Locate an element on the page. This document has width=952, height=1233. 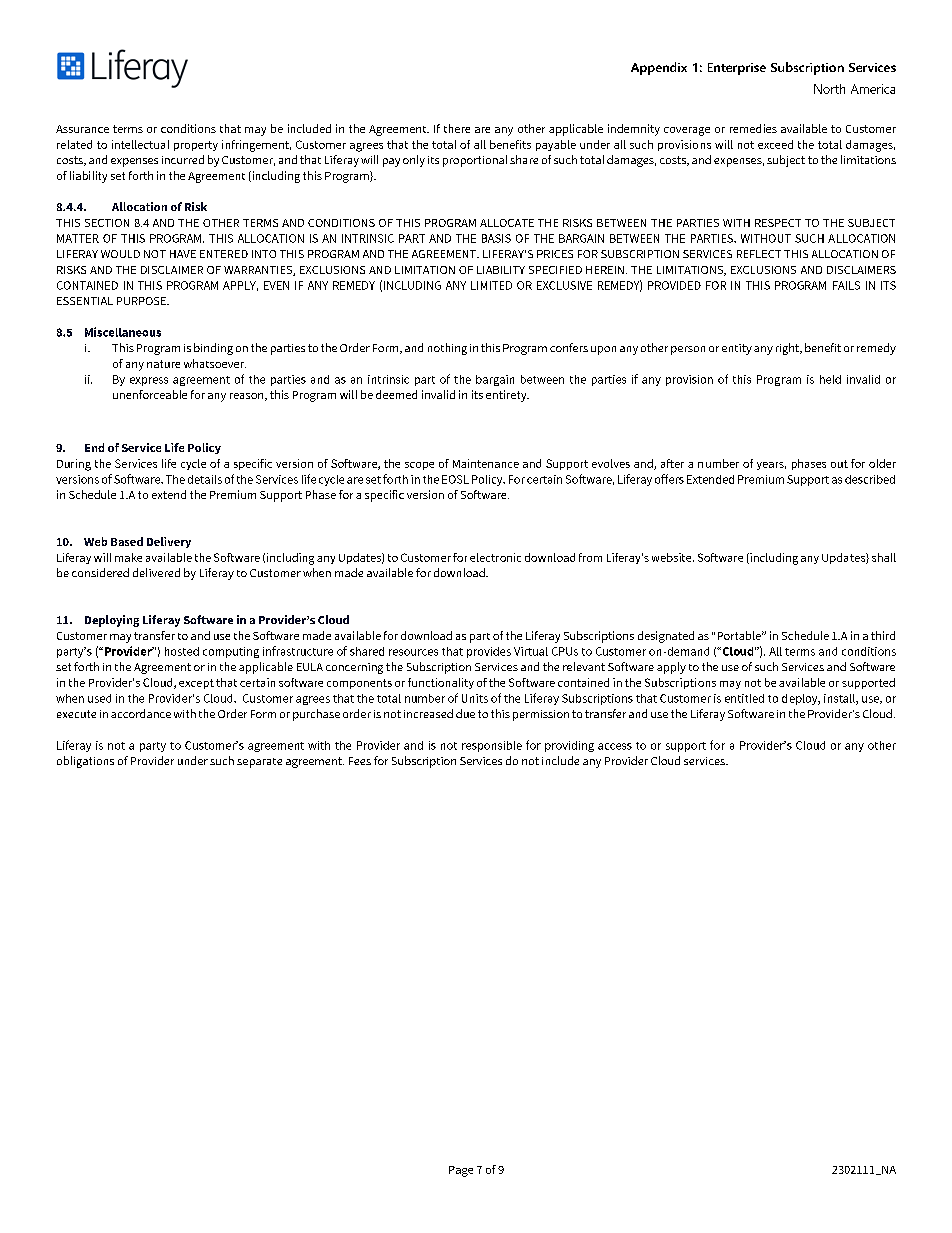
property is located at coordinates (196, 146).
